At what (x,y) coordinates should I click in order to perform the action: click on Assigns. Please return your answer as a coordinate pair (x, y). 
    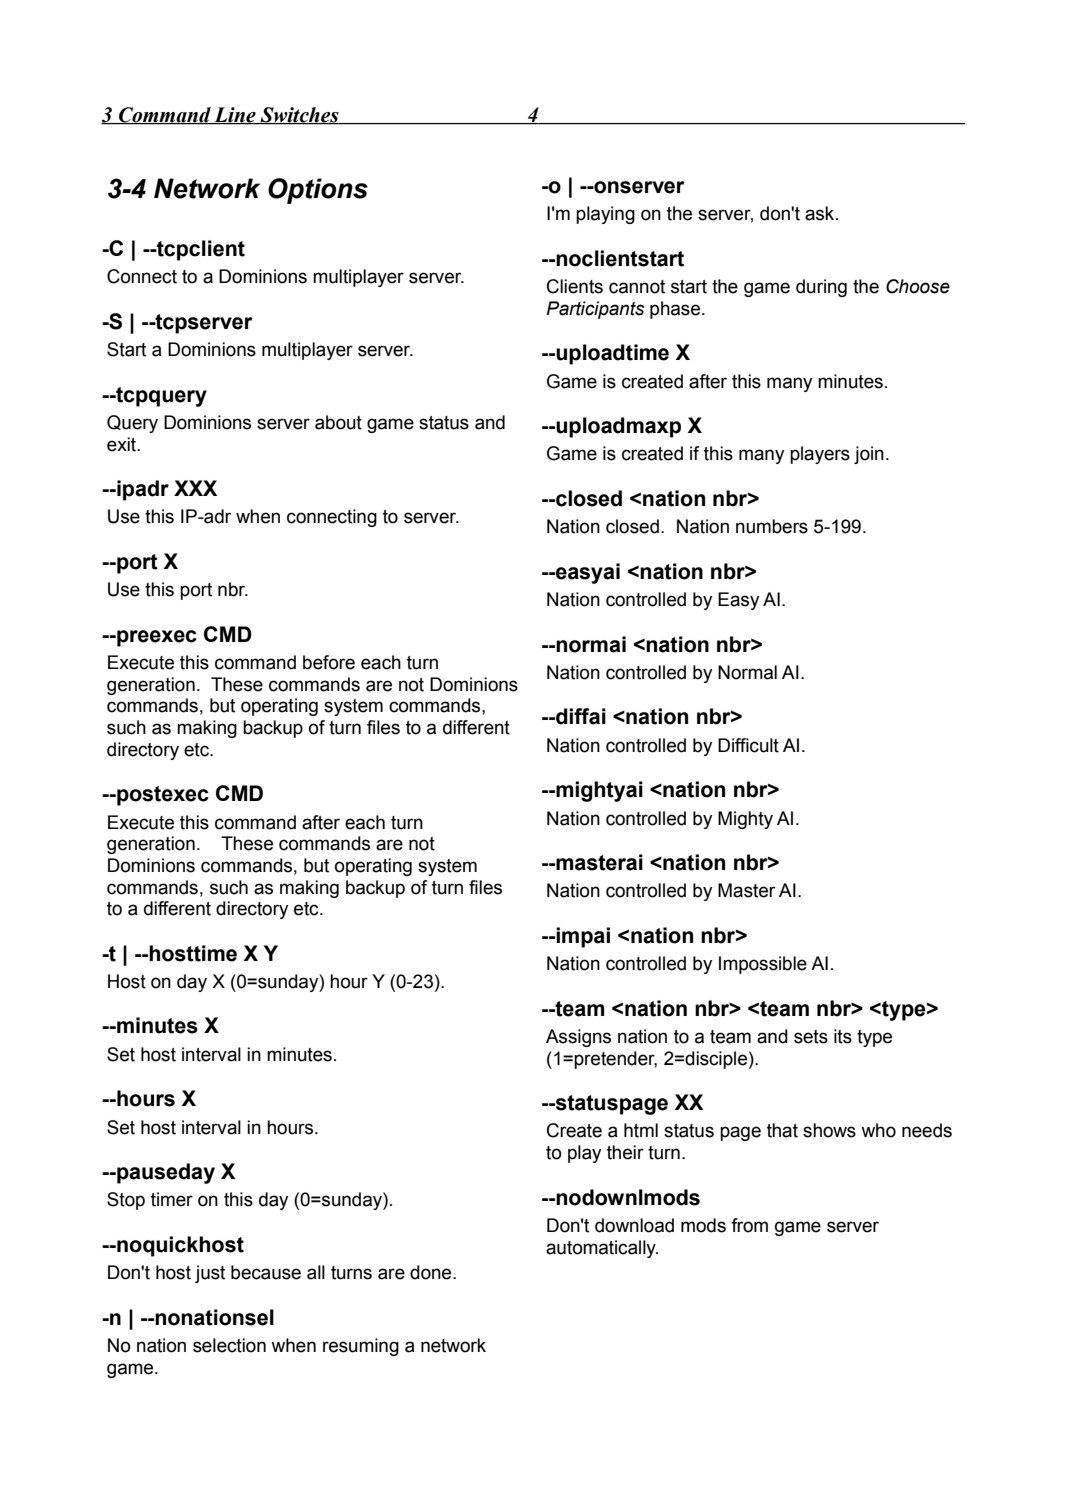
    Looking at the image, I should click on (578, 1038).
